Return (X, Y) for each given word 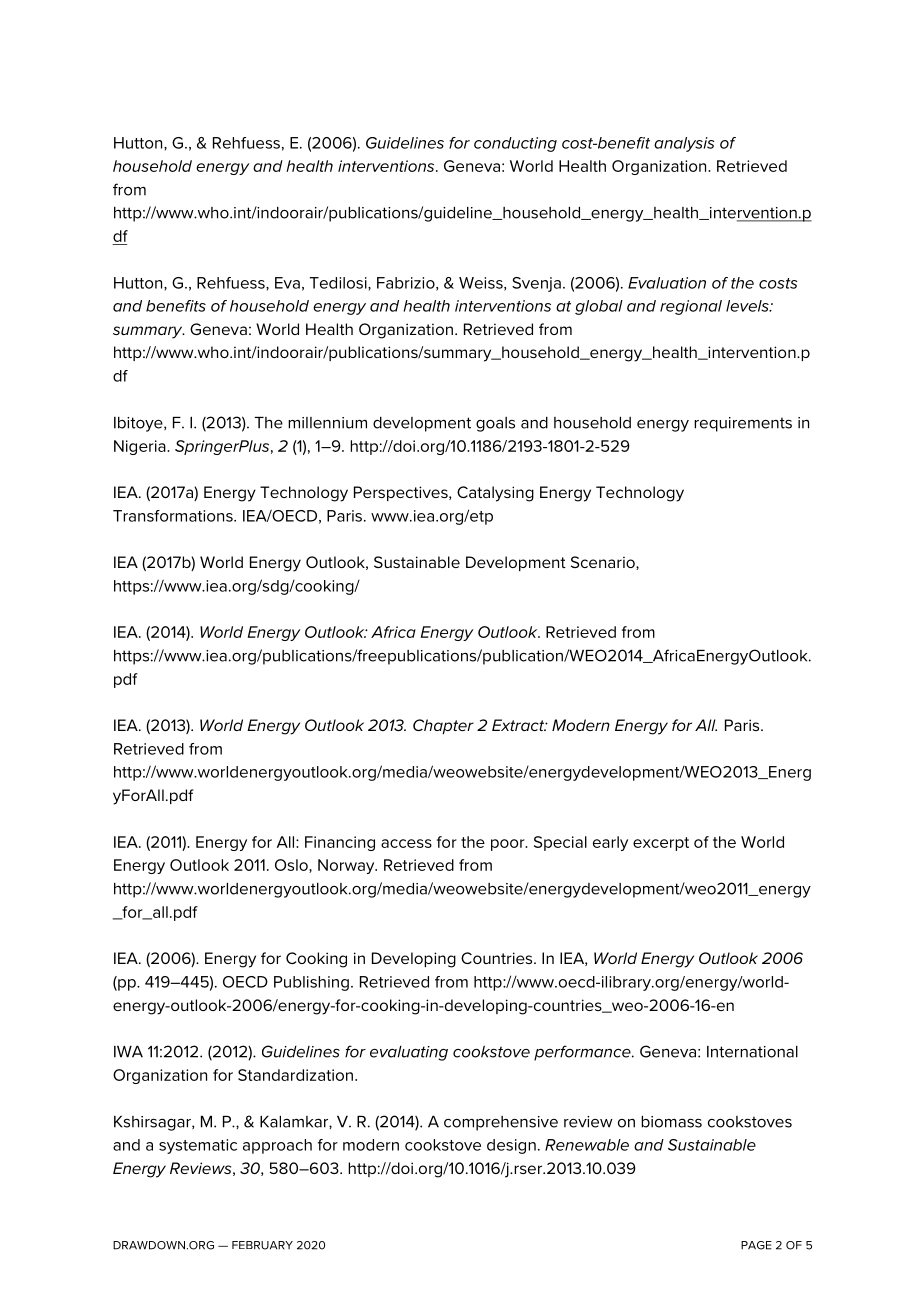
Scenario (604, 563)
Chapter (443, 726)
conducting (515, 144)
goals (495, 424)
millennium (327, 423)
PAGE (756, 1245)
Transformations (174, 516)
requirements (743, 424)
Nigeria (141, 447)
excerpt (661, 844)
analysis (684, 144)
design (511, 1146)
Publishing (311, 983)
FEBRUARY (262, 1245)
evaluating (409, 1053)
